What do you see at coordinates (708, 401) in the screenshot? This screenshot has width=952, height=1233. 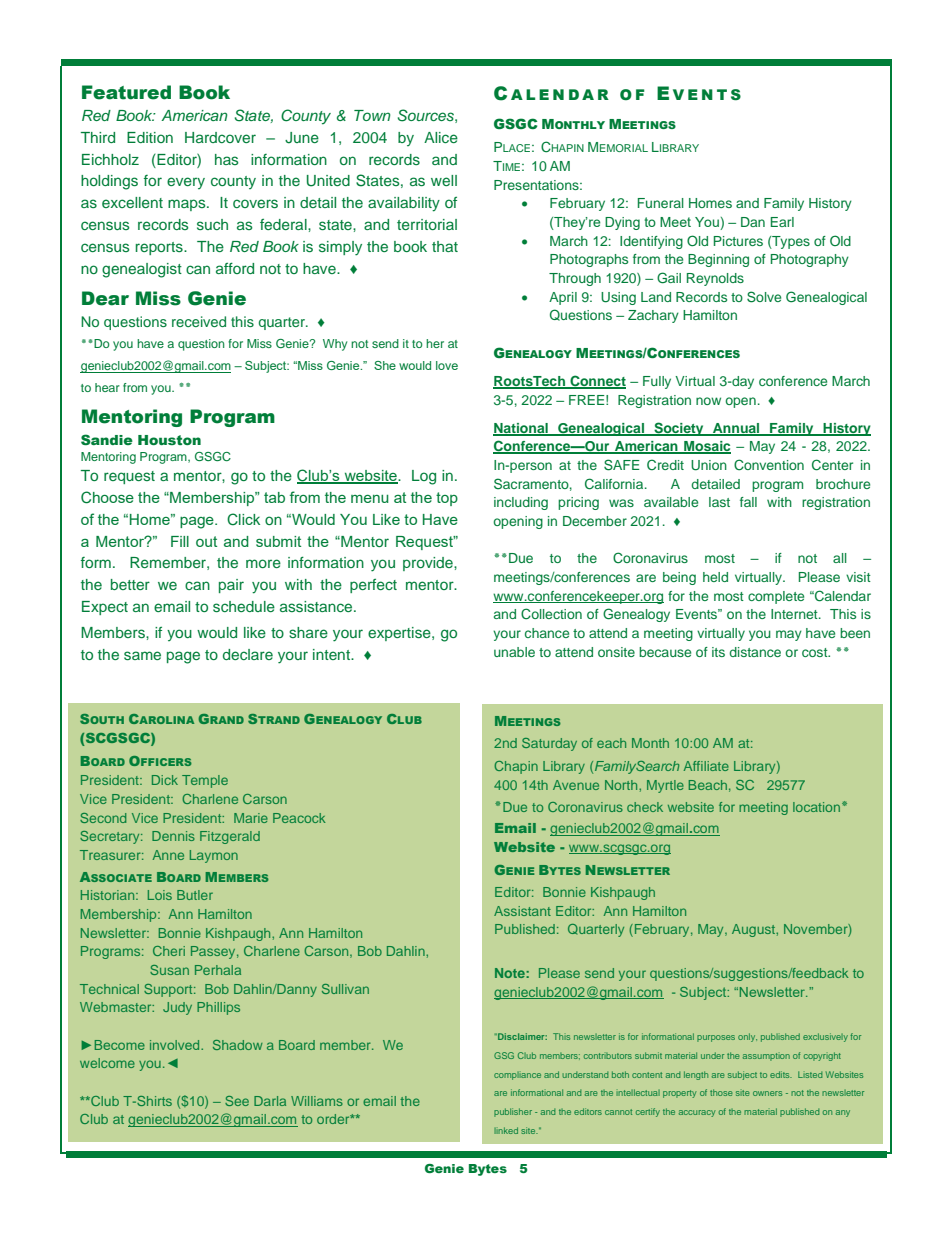 I see `now` at bounding box center [708, 401].
